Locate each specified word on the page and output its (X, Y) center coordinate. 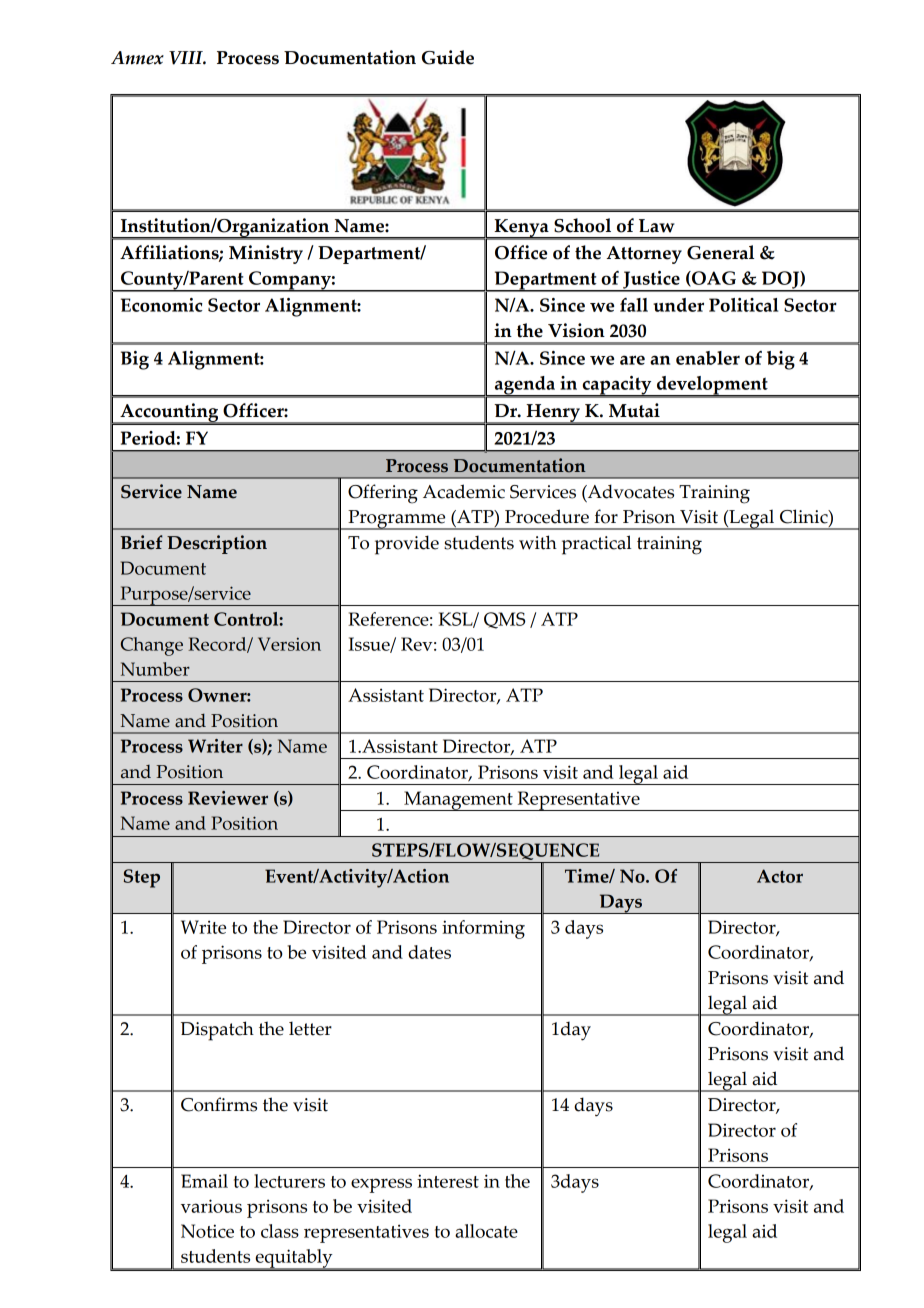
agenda (524, 386)
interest (448, 1181)
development (712, 386)
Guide (448, 57)
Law (657, 226)
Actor (780, 876)
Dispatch (217, 1031)
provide (407, 545)
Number (155, 669)
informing (483, 929)
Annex (137, 58)
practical (596, 545)
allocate (486, 1231)
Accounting (169, 414)
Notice (207, 1231)
